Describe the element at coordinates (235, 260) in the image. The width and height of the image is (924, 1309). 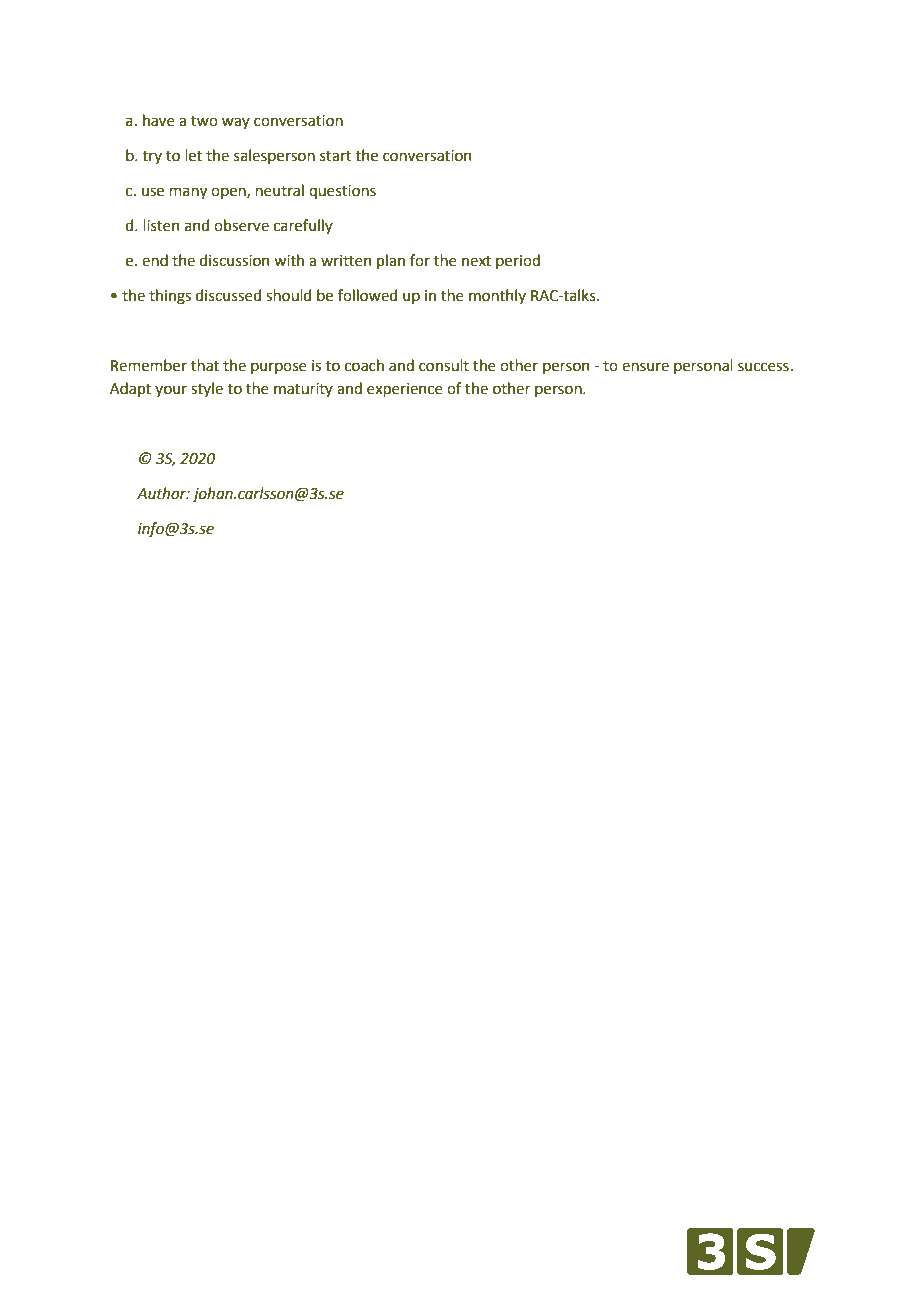
I see `discussion` at that location.
